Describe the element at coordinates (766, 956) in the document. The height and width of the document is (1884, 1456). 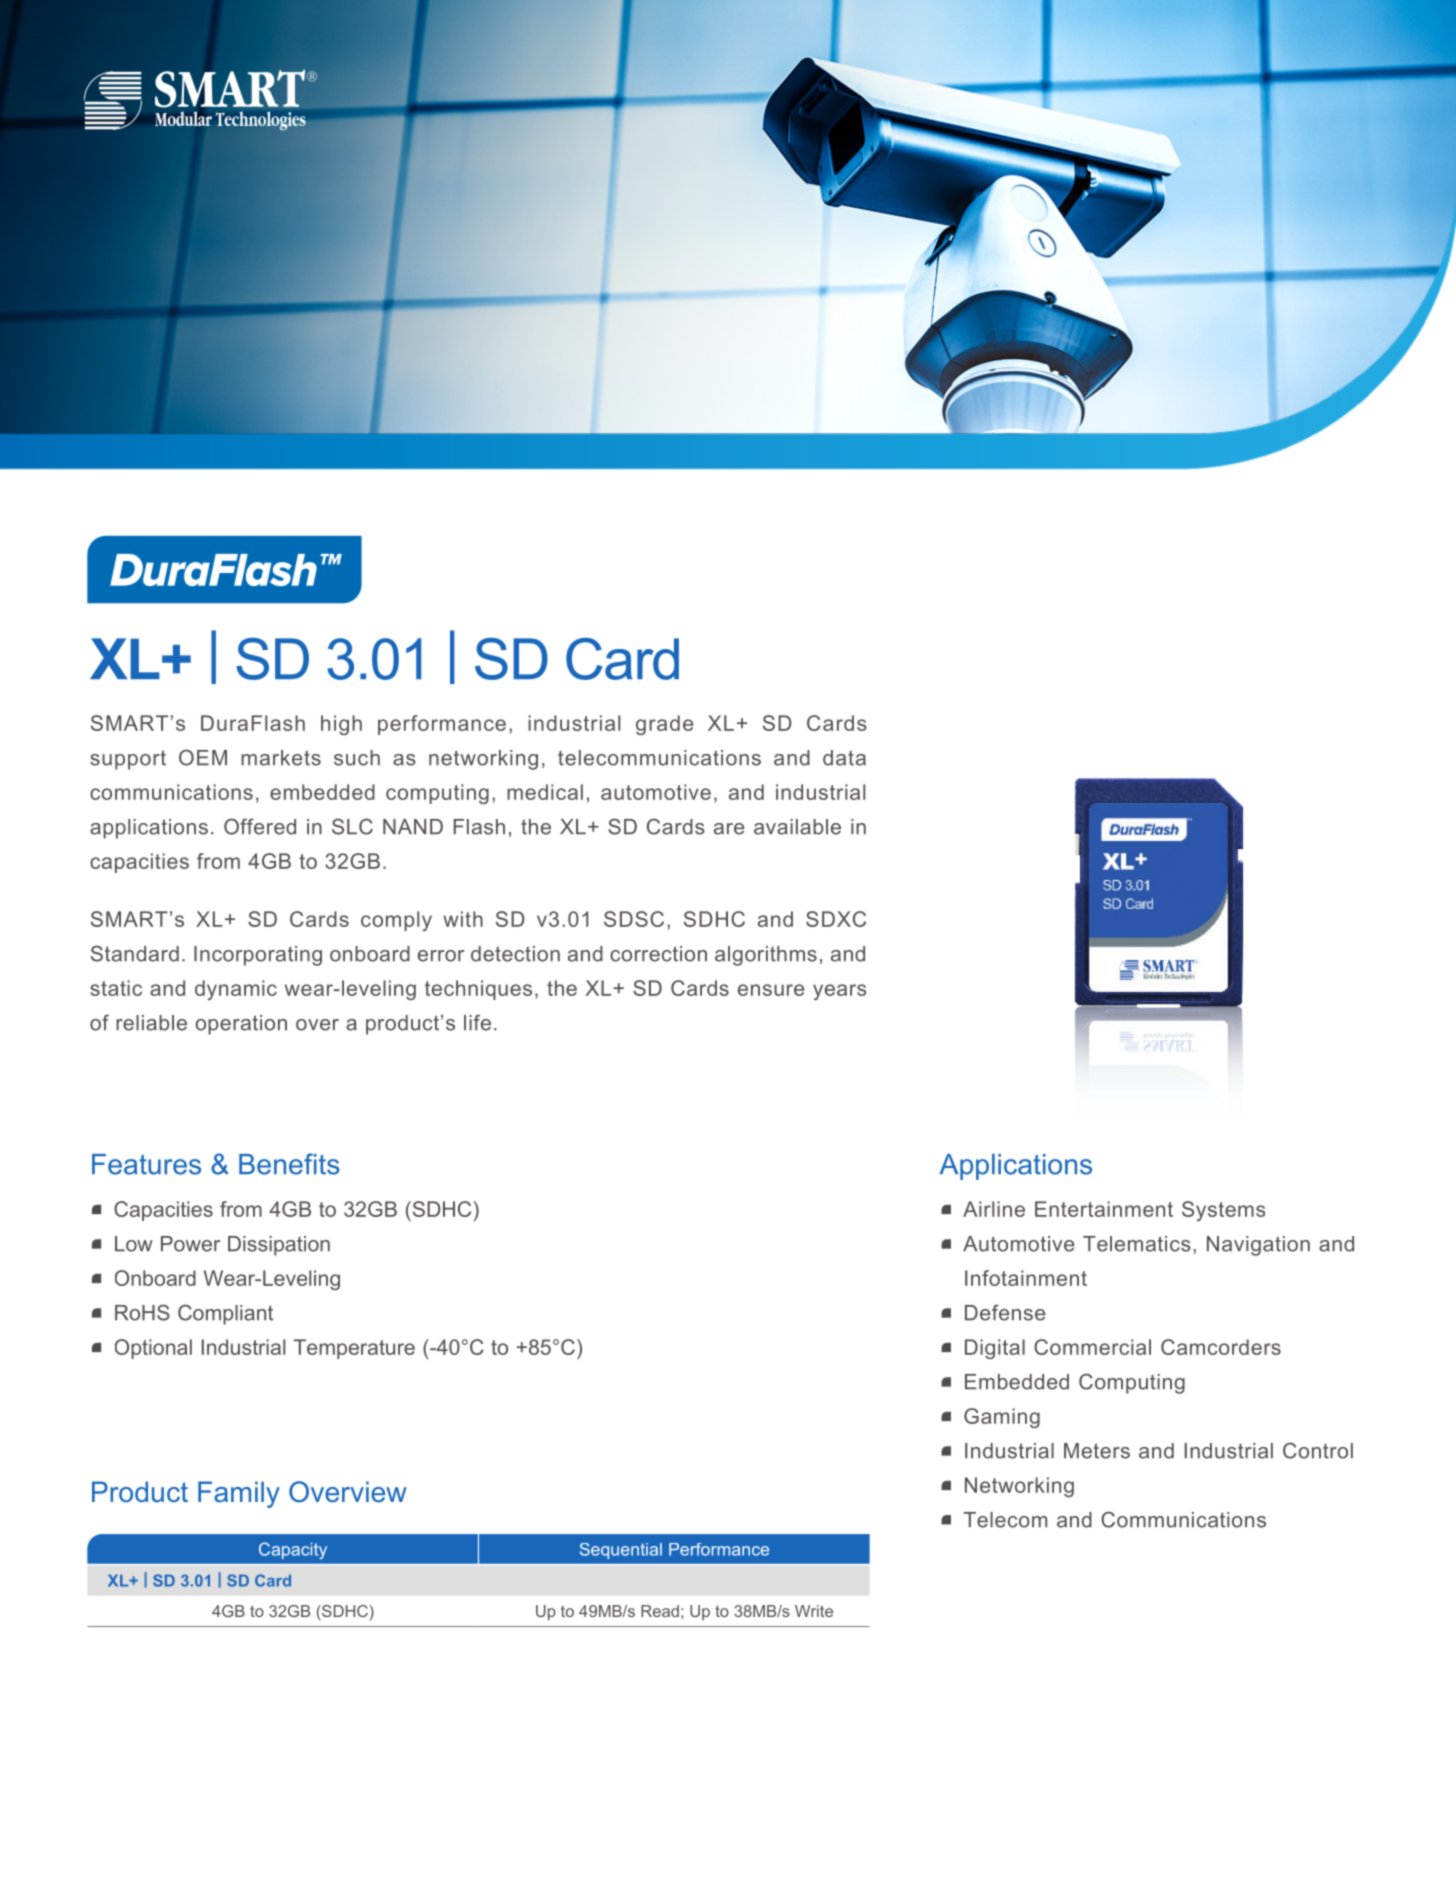
I see `algorithms` at that location.
